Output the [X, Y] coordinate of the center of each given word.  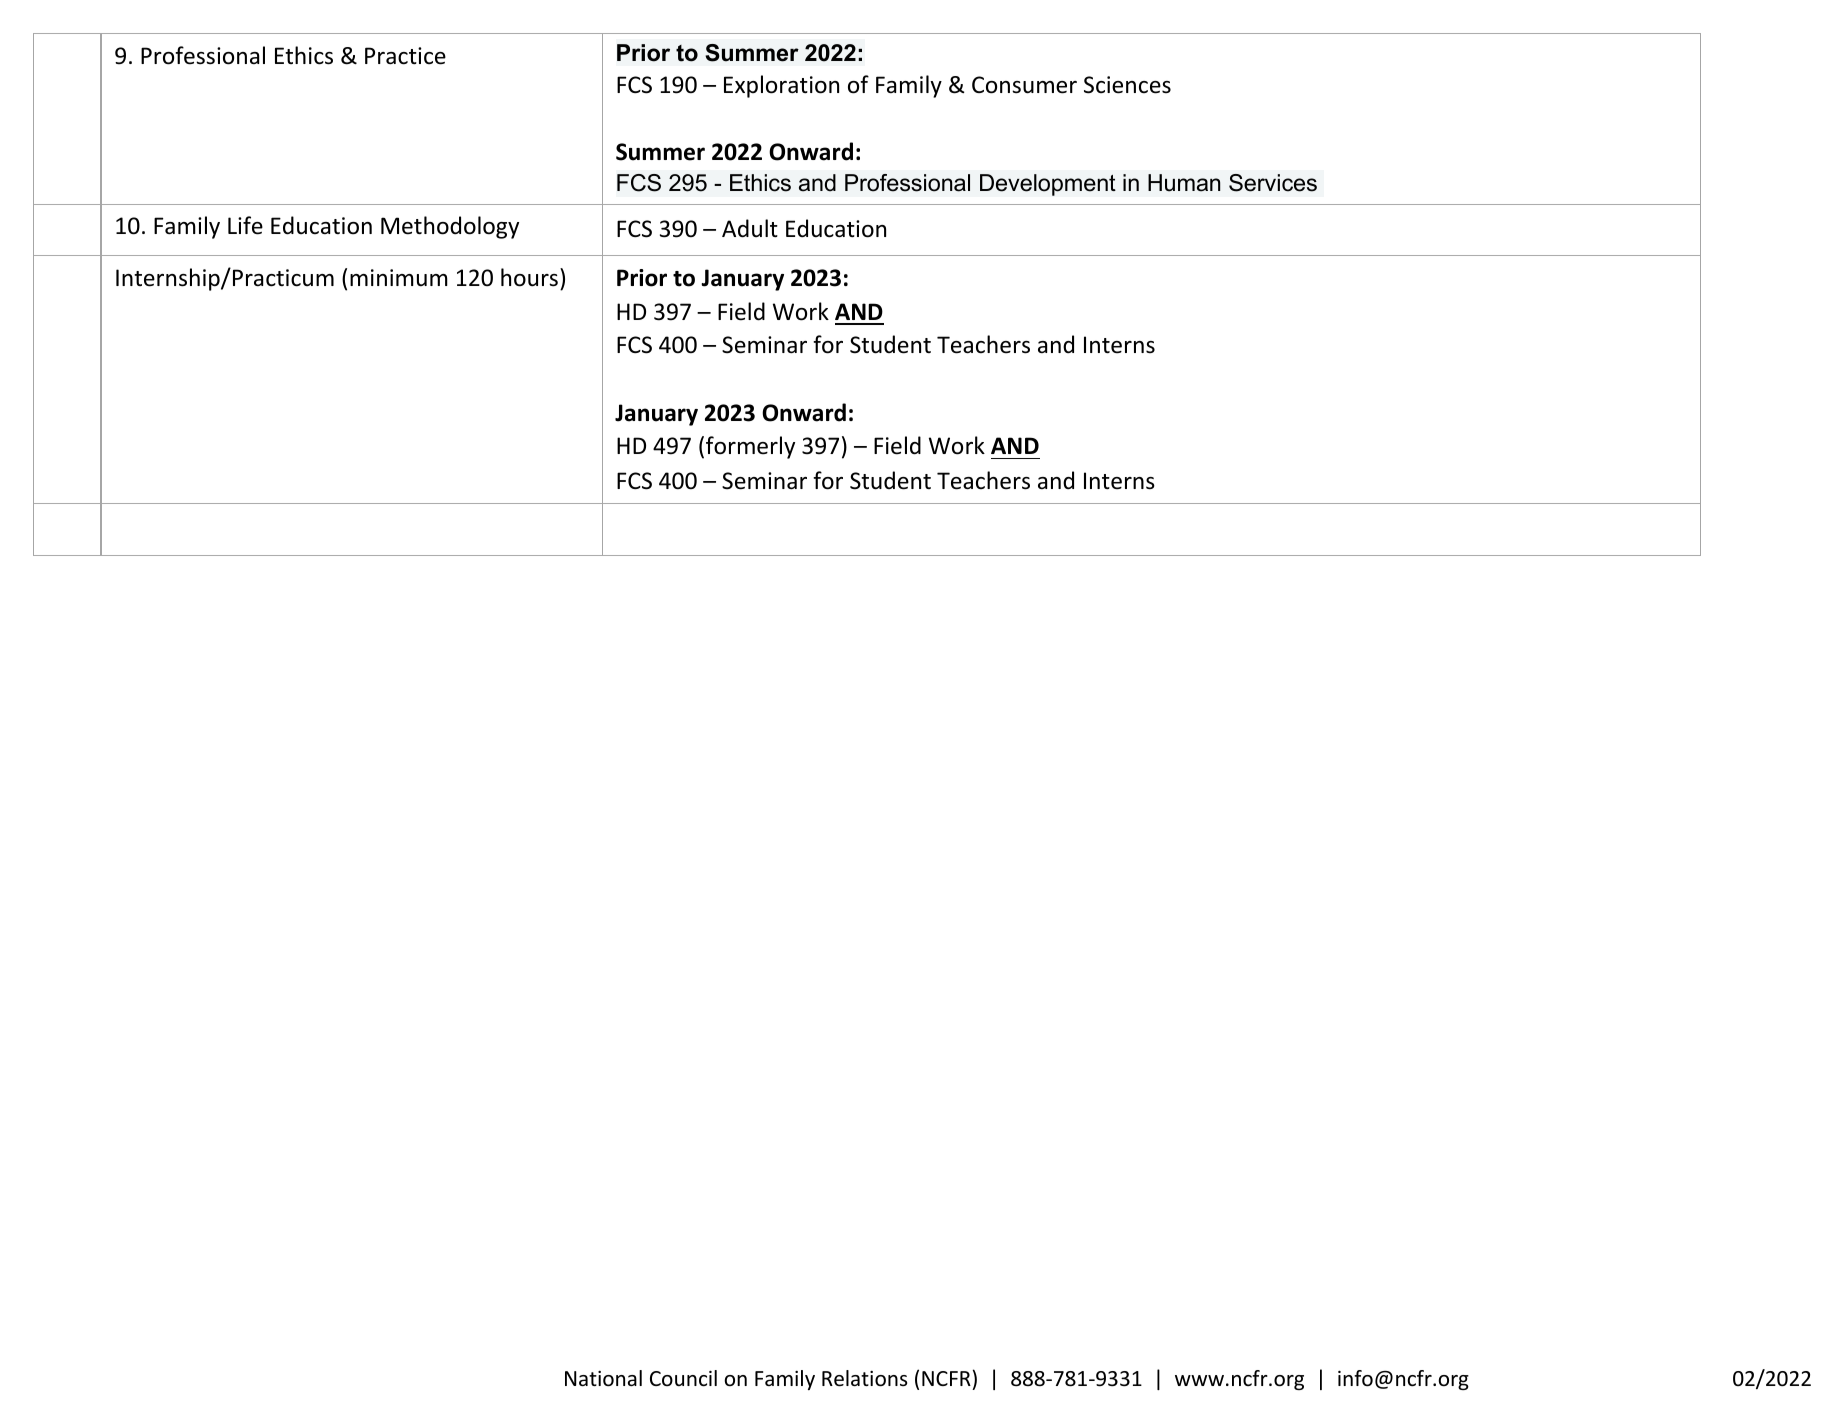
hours [529, 277]
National [603, 1378]
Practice [405, 56]
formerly [750, 447]
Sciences [1127, 85]
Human [1184, 183]
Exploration [781, 86]
